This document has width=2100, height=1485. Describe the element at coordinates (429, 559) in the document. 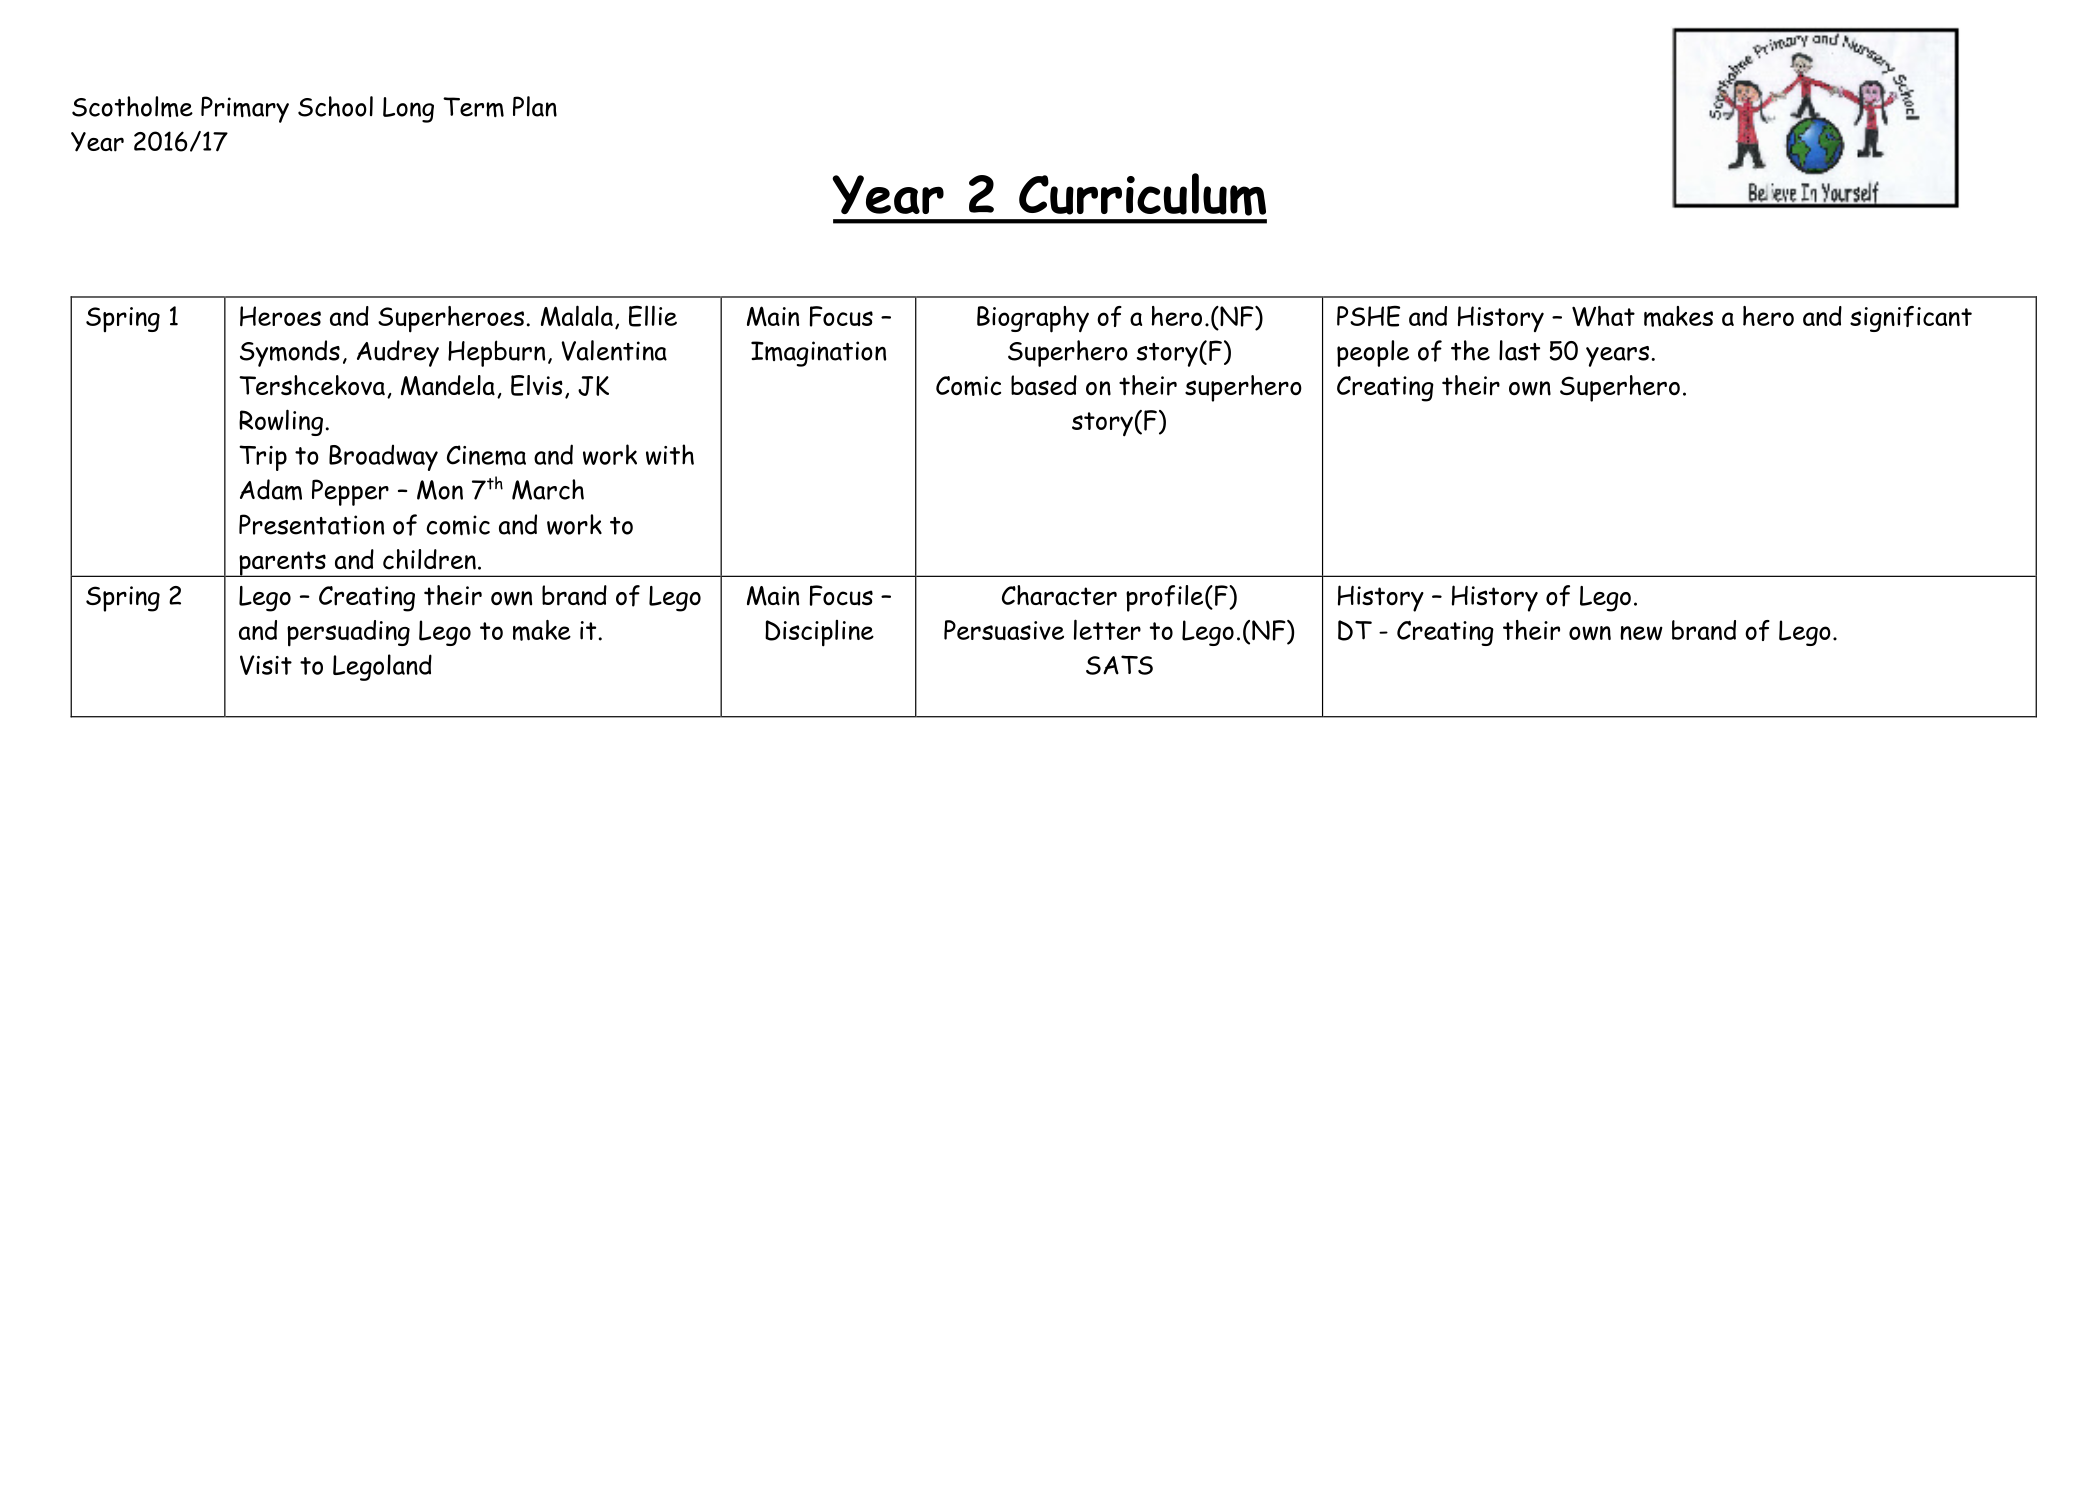

I see `children` at that location.
